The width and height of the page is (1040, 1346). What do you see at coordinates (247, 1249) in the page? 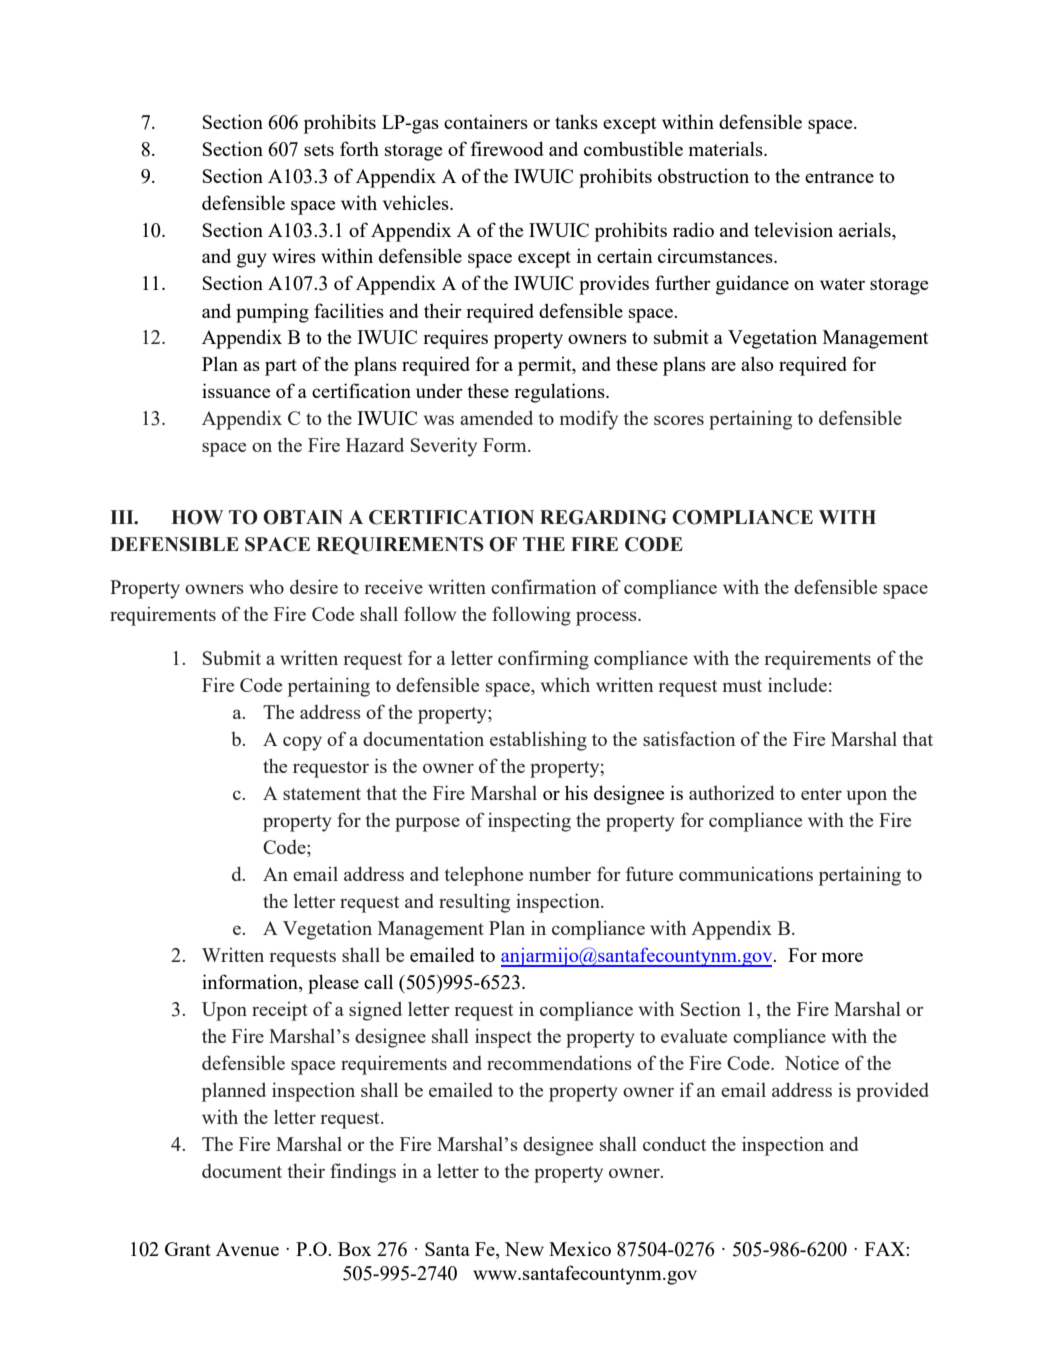
I see `Avenue` at bounding box center [247, 1249].
